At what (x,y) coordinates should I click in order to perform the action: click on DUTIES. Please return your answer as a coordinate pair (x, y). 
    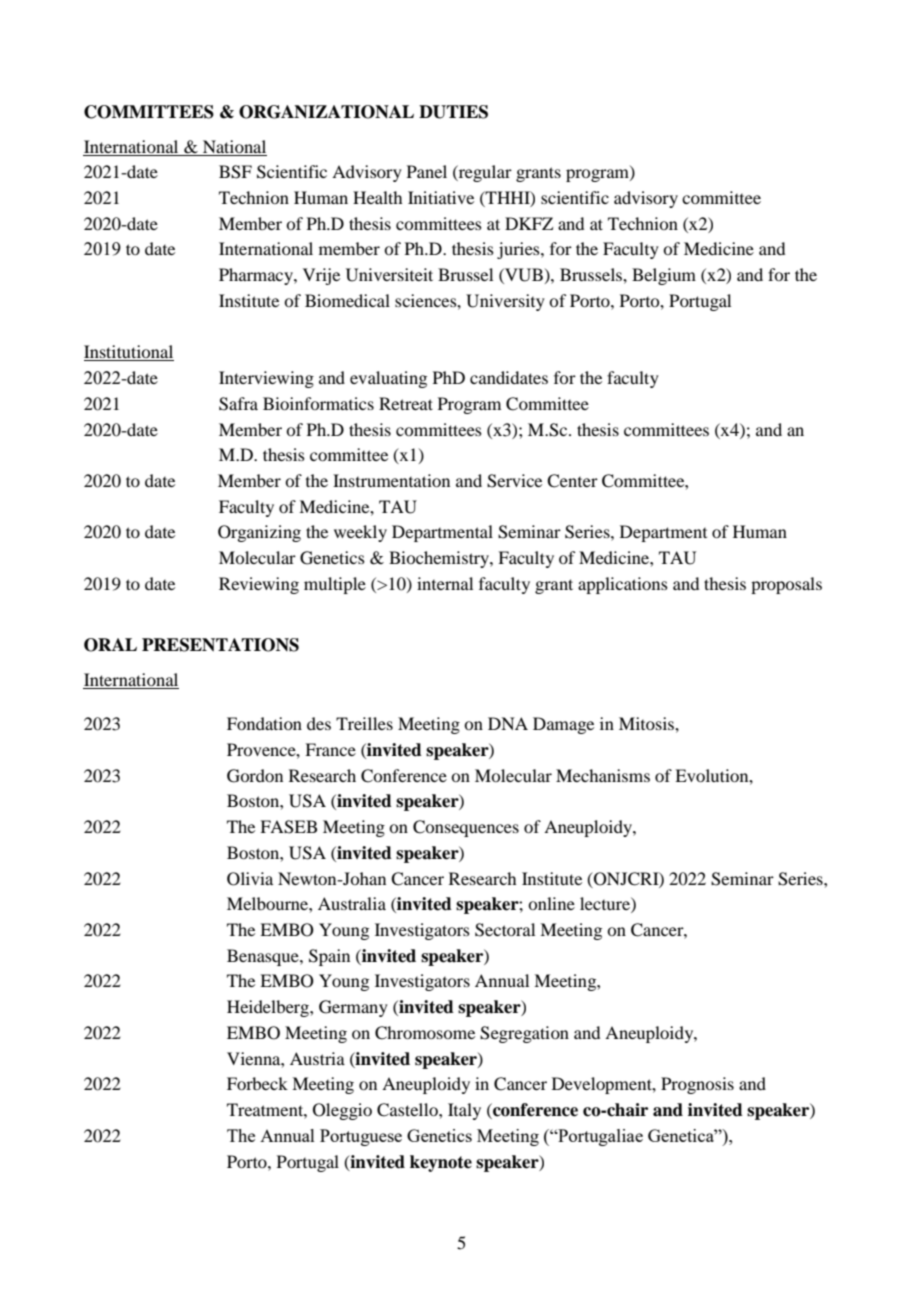
    Looking at the image, I should click on (453, 112).
